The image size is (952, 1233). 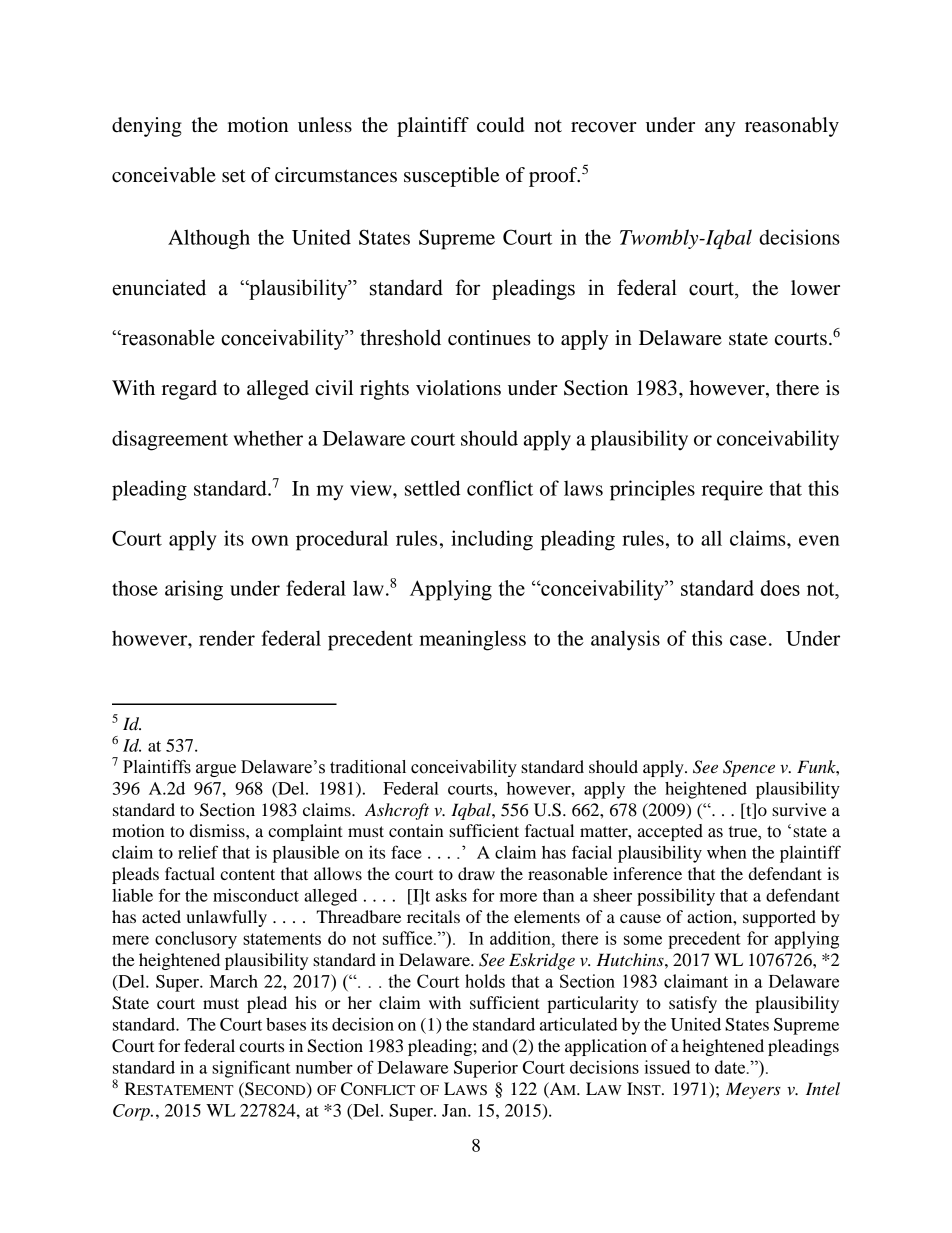 What do you see at coordinates (458, 388) in the screenshot?
I see `violations` at bounding box center [458, 388].
